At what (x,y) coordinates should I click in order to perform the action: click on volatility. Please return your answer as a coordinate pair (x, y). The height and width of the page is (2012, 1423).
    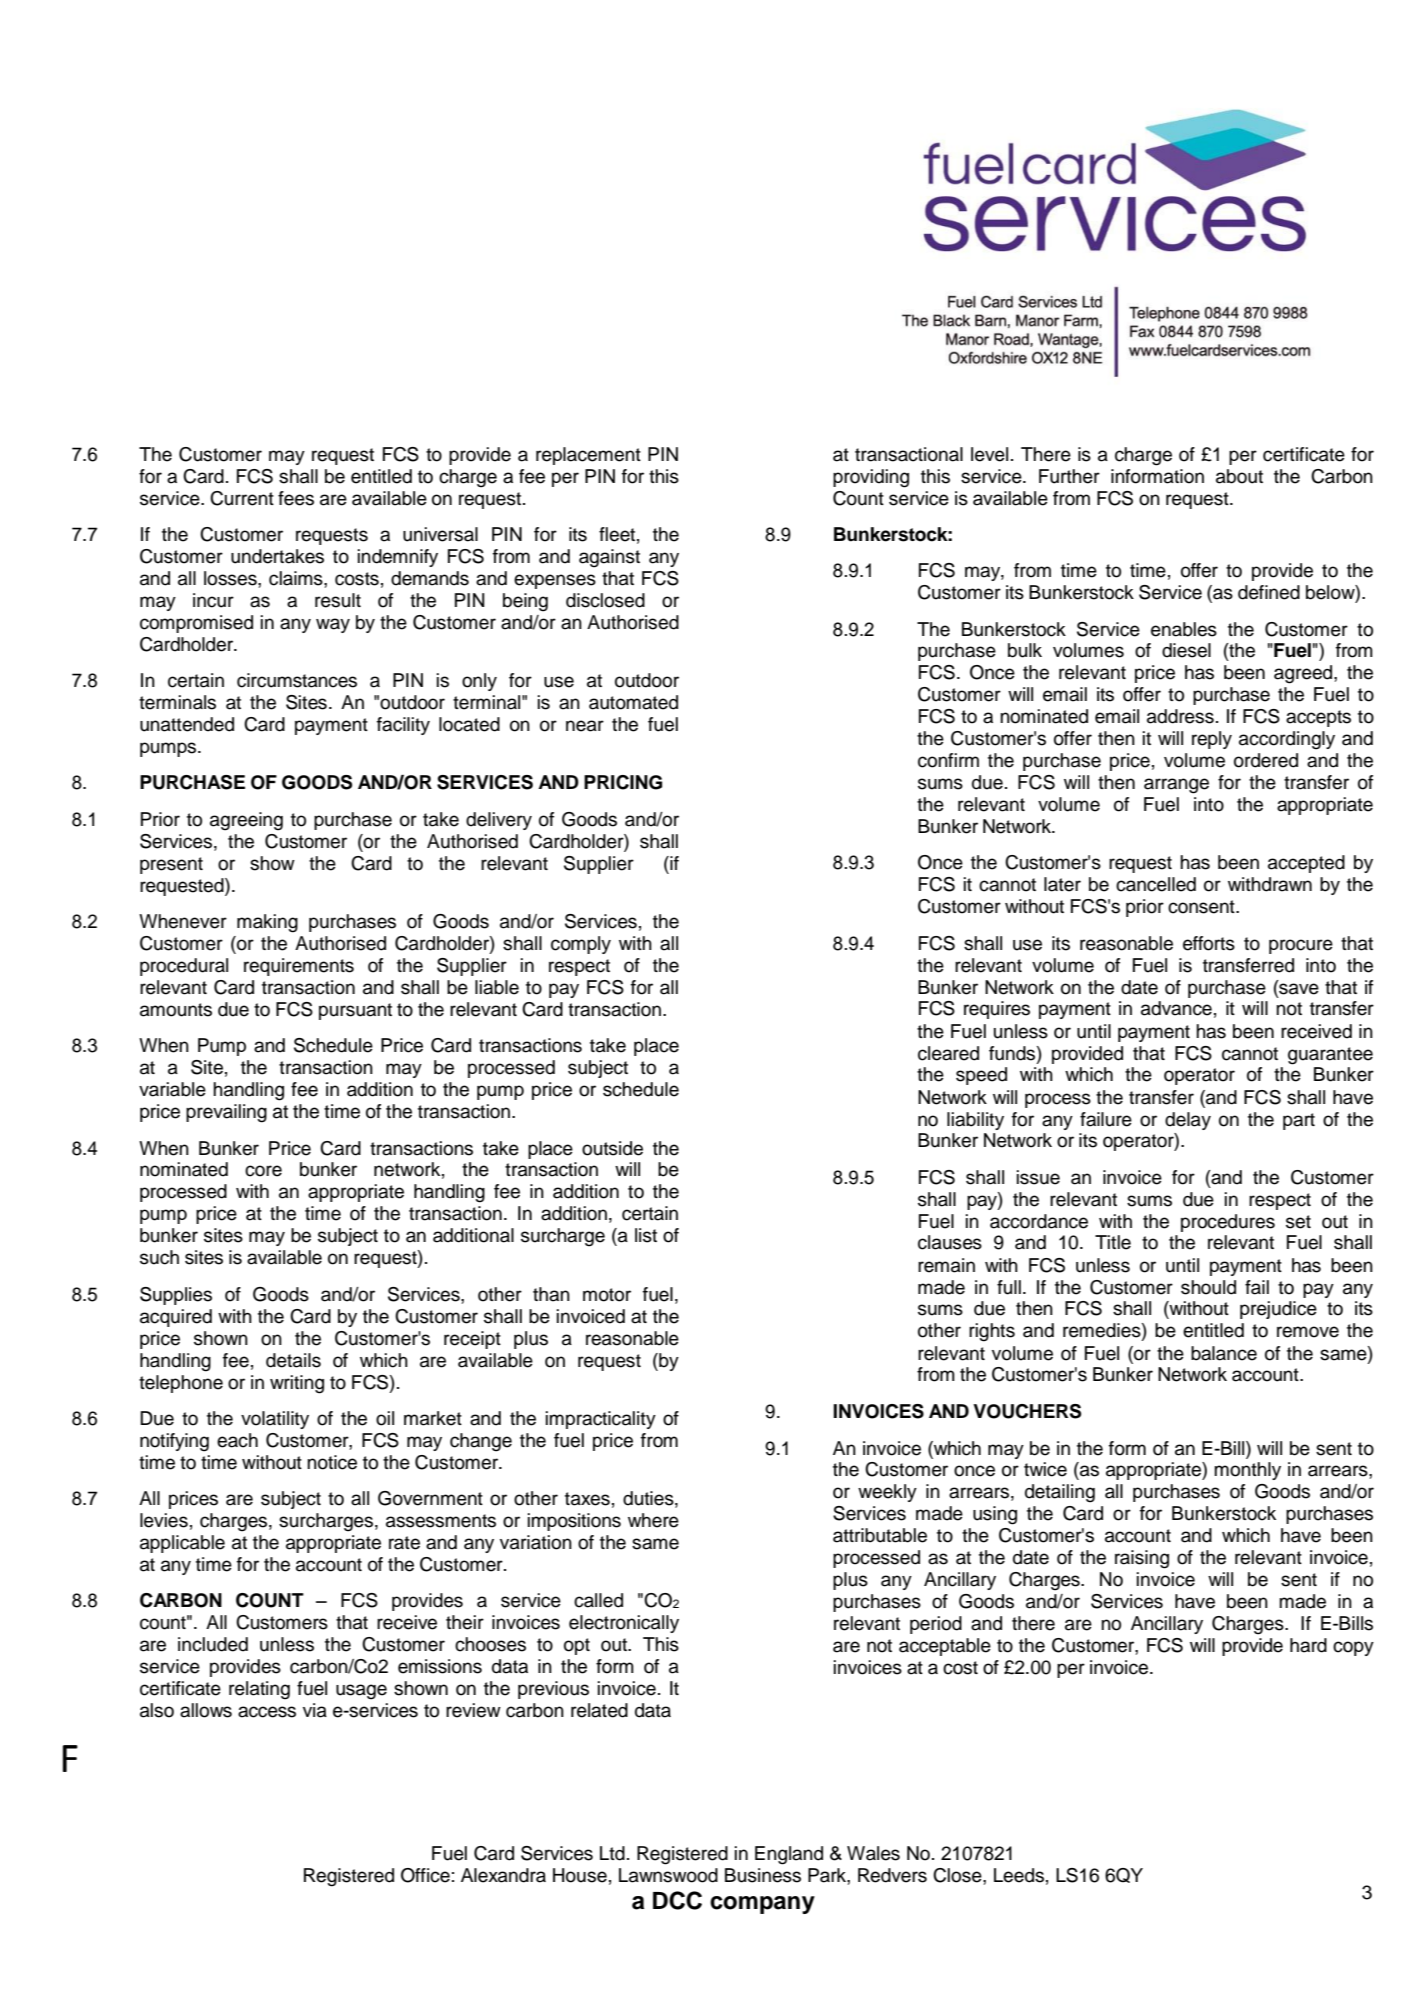
    Looking at the image, I should click on (275, 1420).
